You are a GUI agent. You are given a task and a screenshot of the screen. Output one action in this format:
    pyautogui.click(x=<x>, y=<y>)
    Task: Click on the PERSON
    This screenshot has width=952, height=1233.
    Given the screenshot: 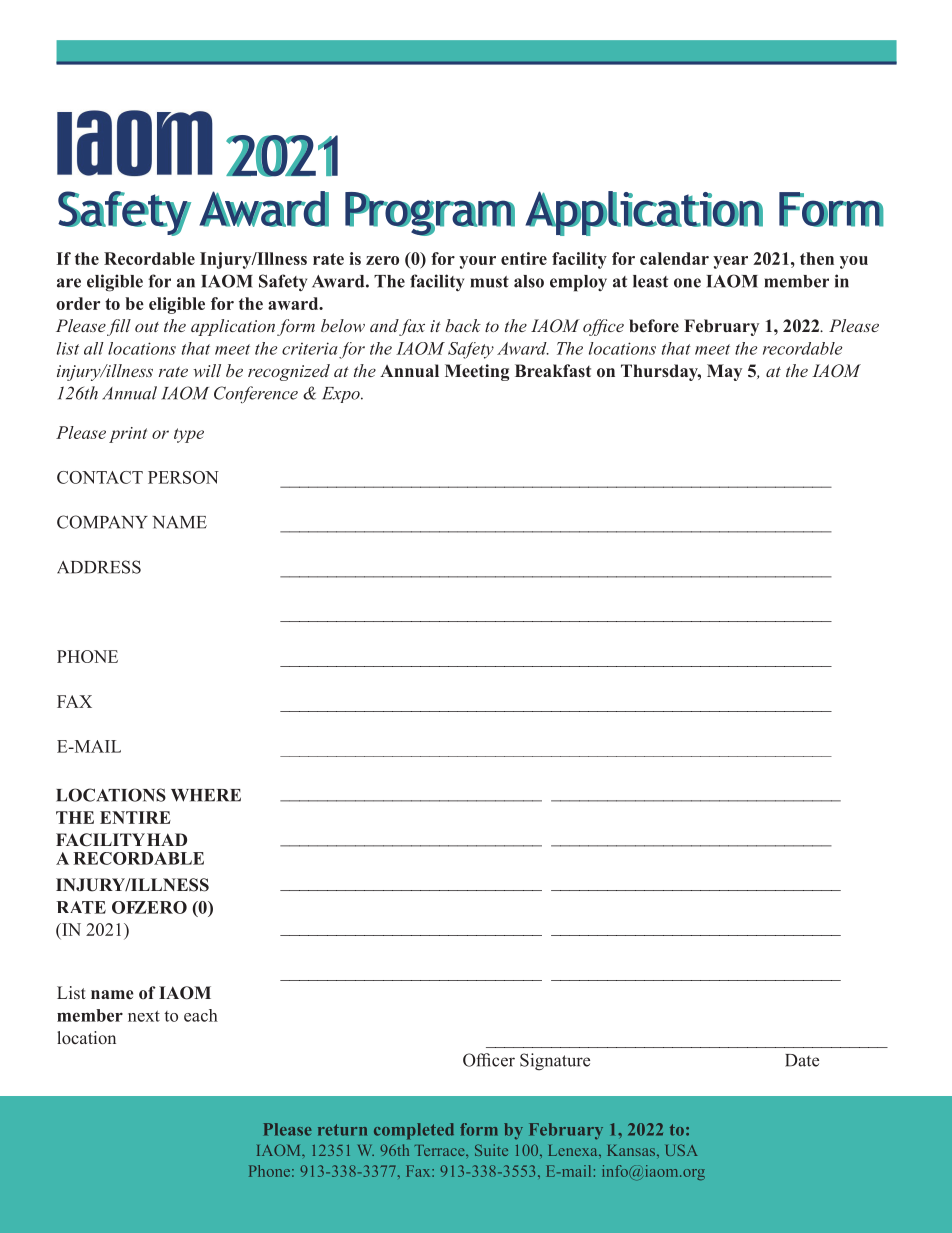 What is the action you would take?
    pyautogui.click(x=183, y=477)
